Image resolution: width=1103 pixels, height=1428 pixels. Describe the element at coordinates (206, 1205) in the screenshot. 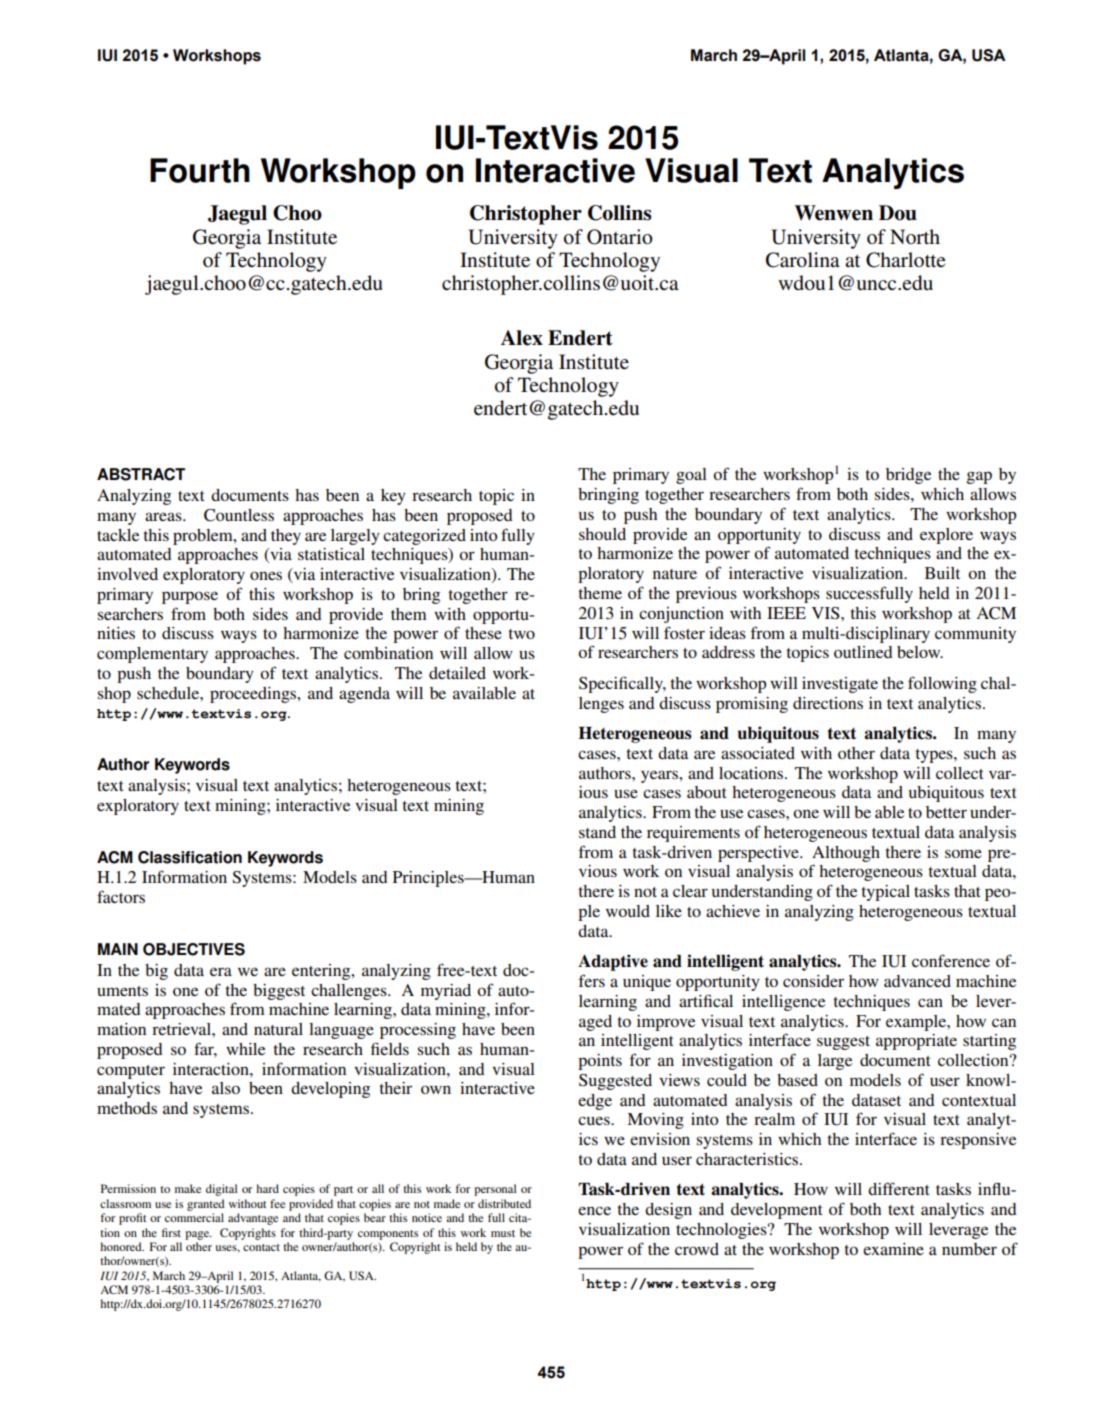

I see `granted` at that location.
